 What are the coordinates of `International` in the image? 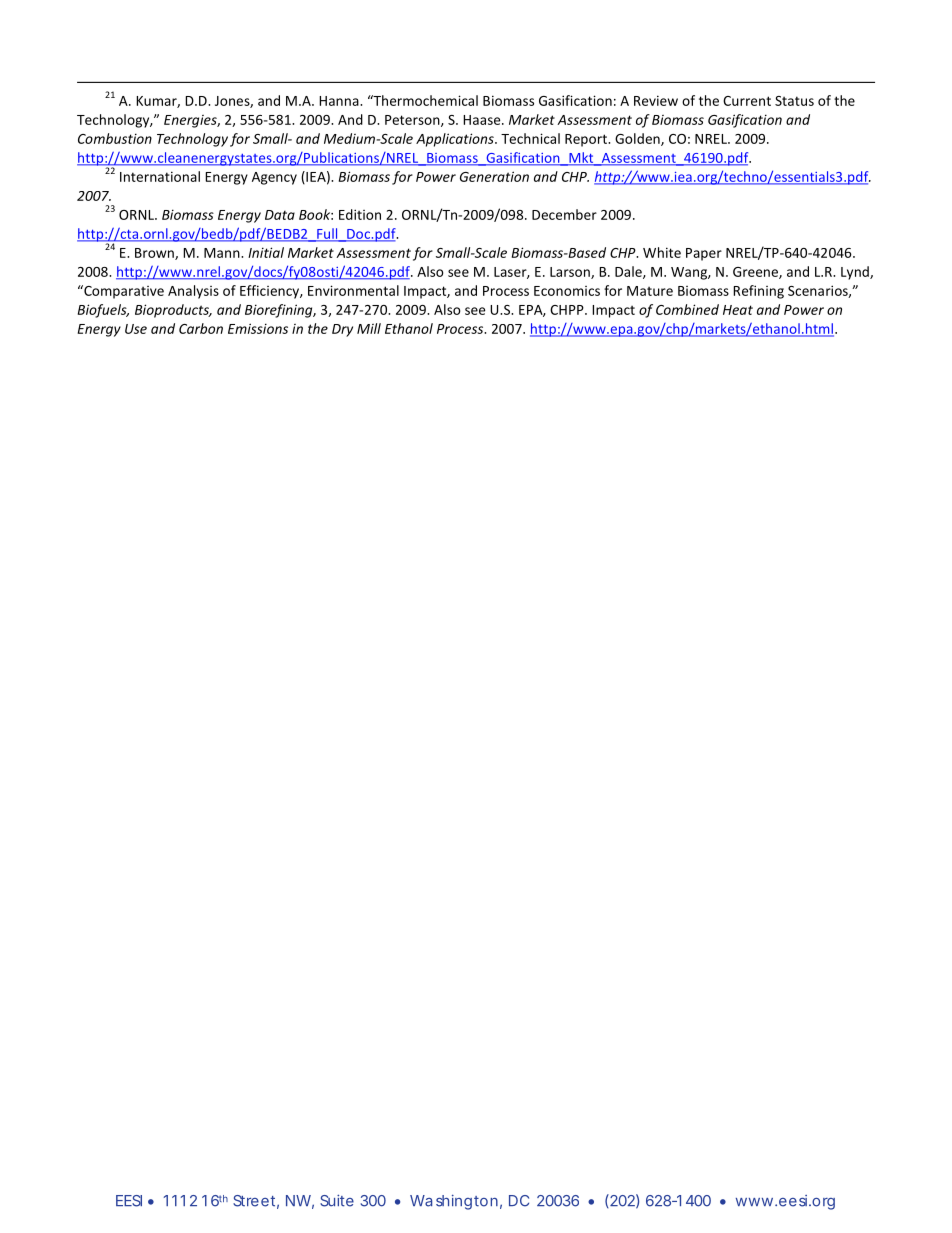 It's located at (160, 176).
